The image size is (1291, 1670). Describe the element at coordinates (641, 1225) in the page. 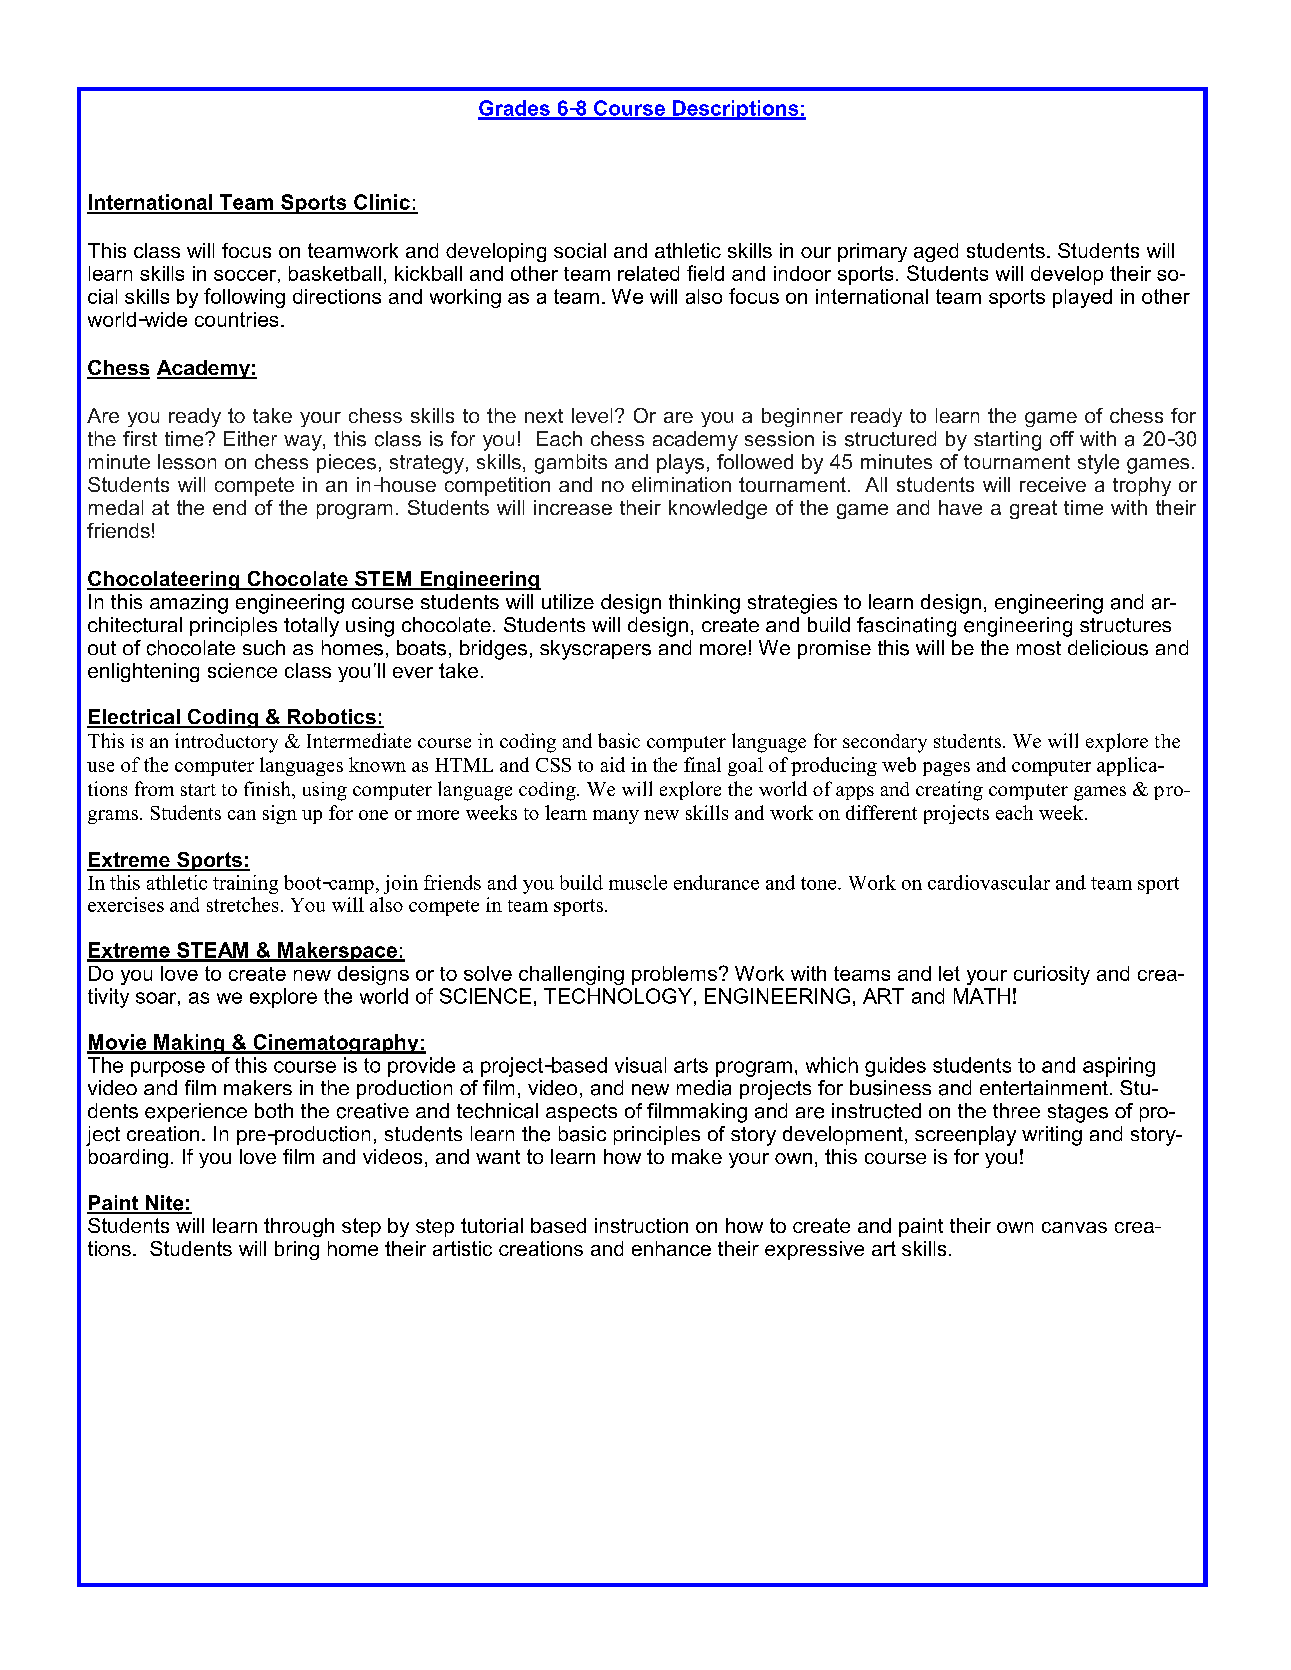

I see `instruction` at that location.
